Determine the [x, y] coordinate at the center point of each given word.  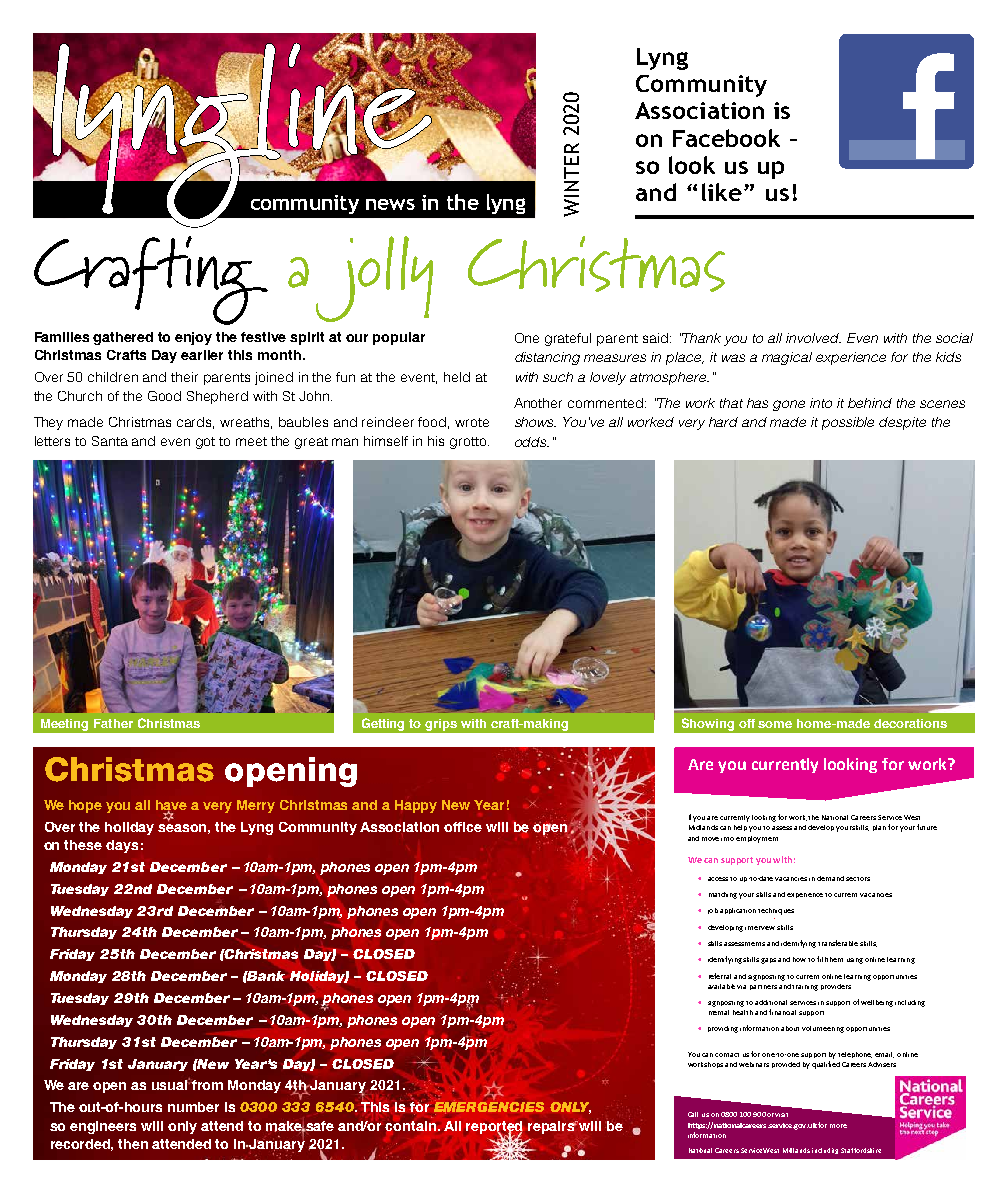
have [171, 806]
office [463, 827]
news [390, 204]
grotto [469, 443]
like [722, 192]
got [205, 443]
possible [848, 423]
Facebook [726, 138]
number [193, 1107]
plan [879, 828]
